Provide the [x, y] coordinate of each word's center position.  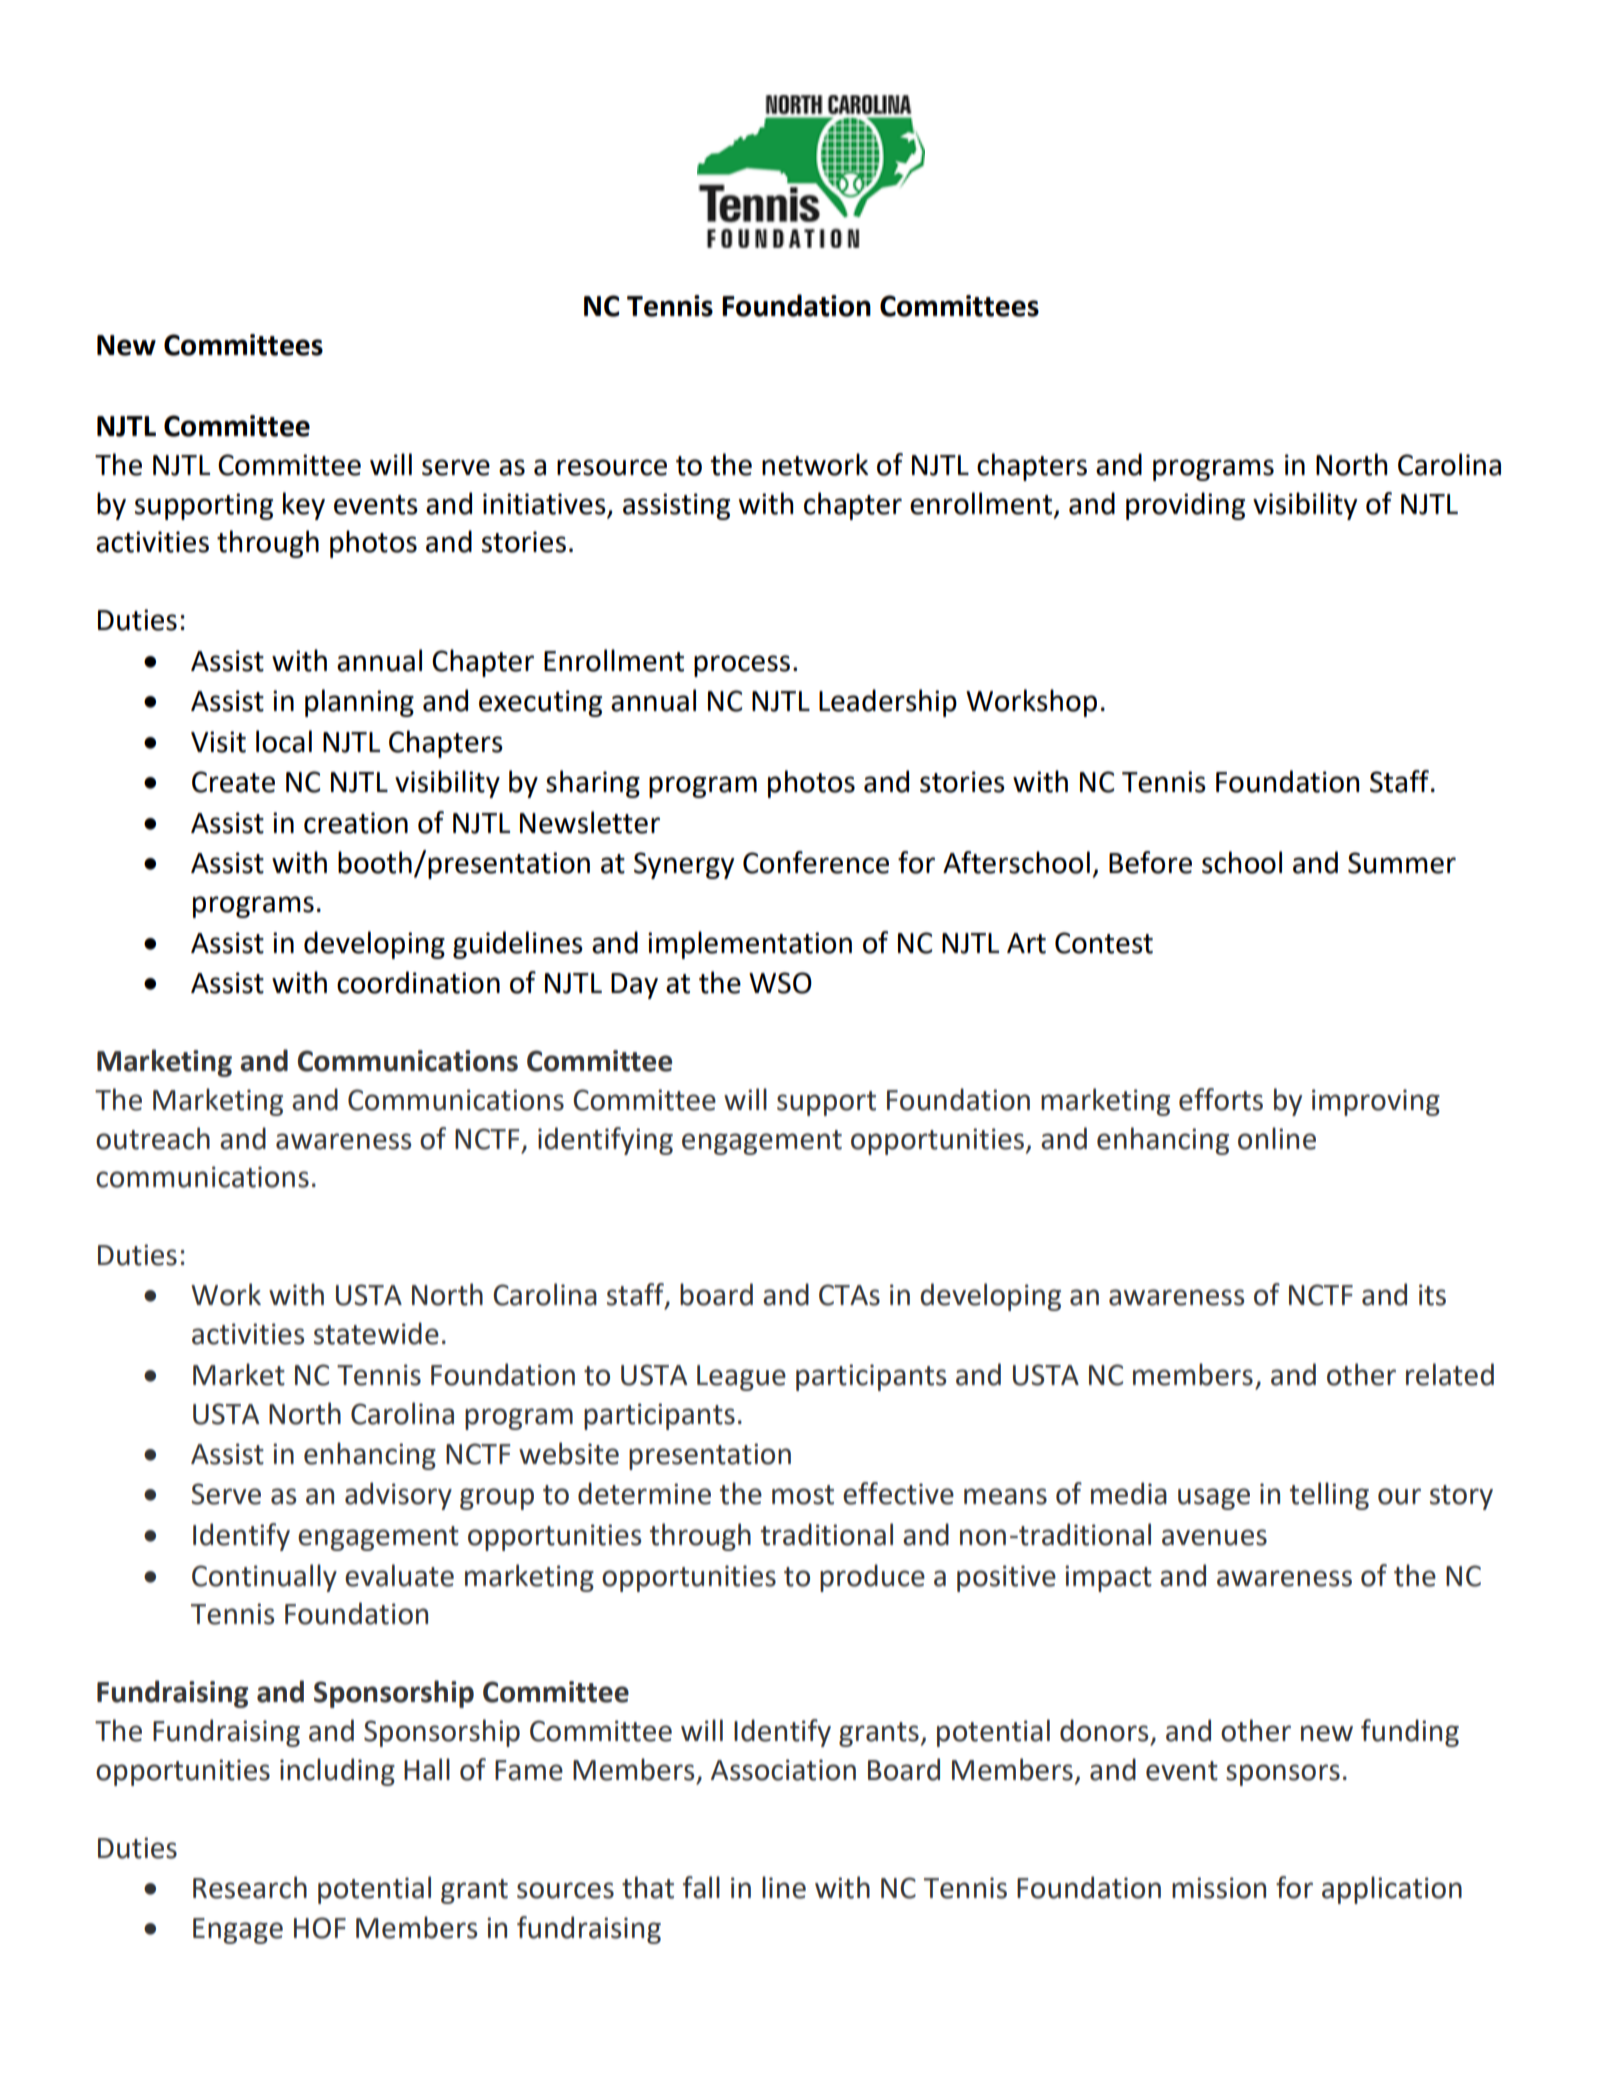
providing [1185, 506]
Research [250, 1887]
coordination [418, 982]
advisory [398, 1496]
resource [612, 467]
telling [1329, 1496]
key [304, 506]
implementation [750, 945]
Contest [1104, 943]
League [741, 1378]
